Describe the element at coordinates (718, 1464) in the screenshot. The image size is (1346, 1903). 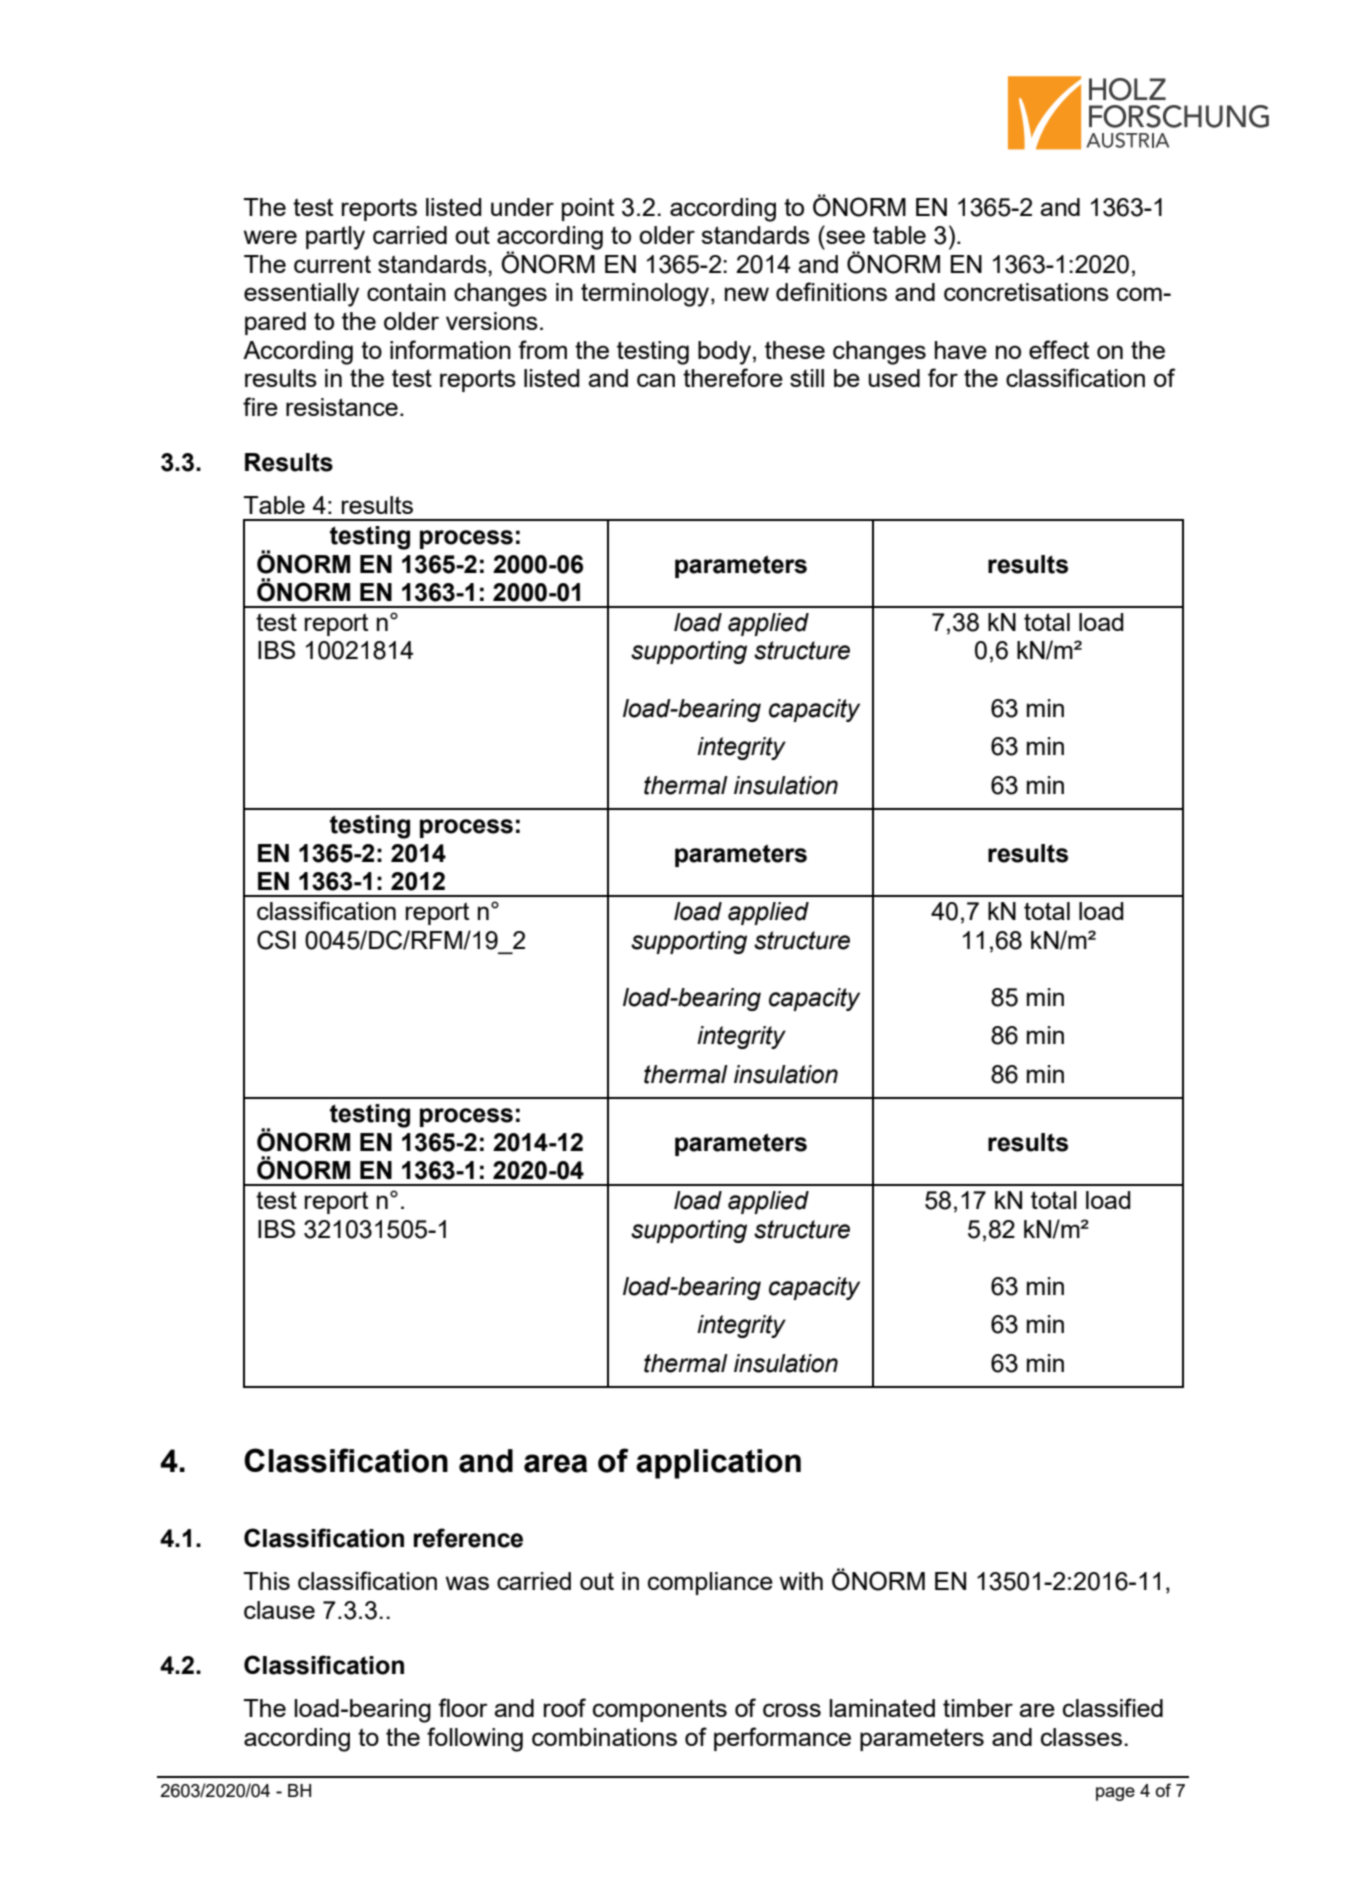
I see `application` at that location.
